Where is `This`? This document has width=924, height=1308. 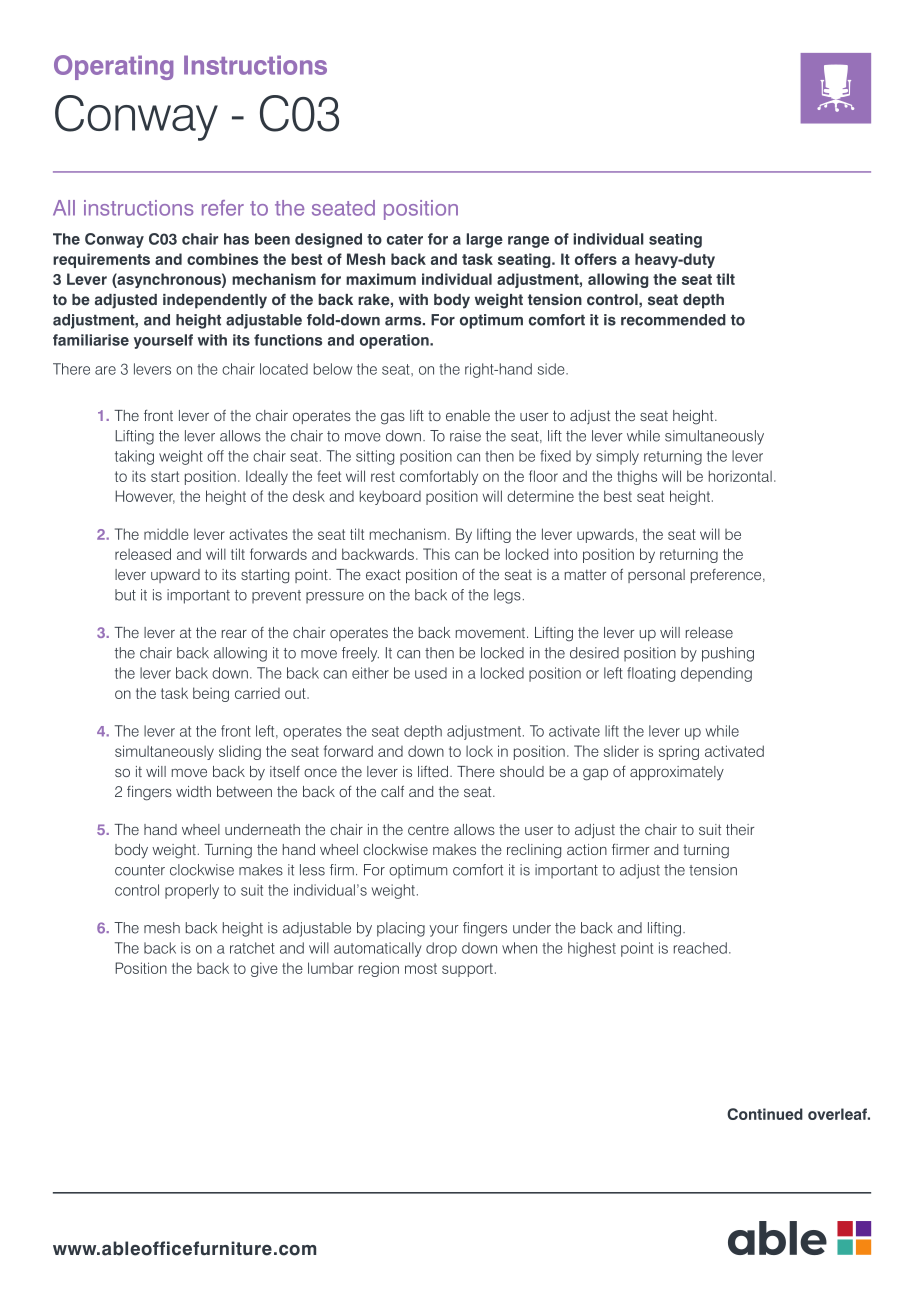
This is located at coordinates (436, 554).
